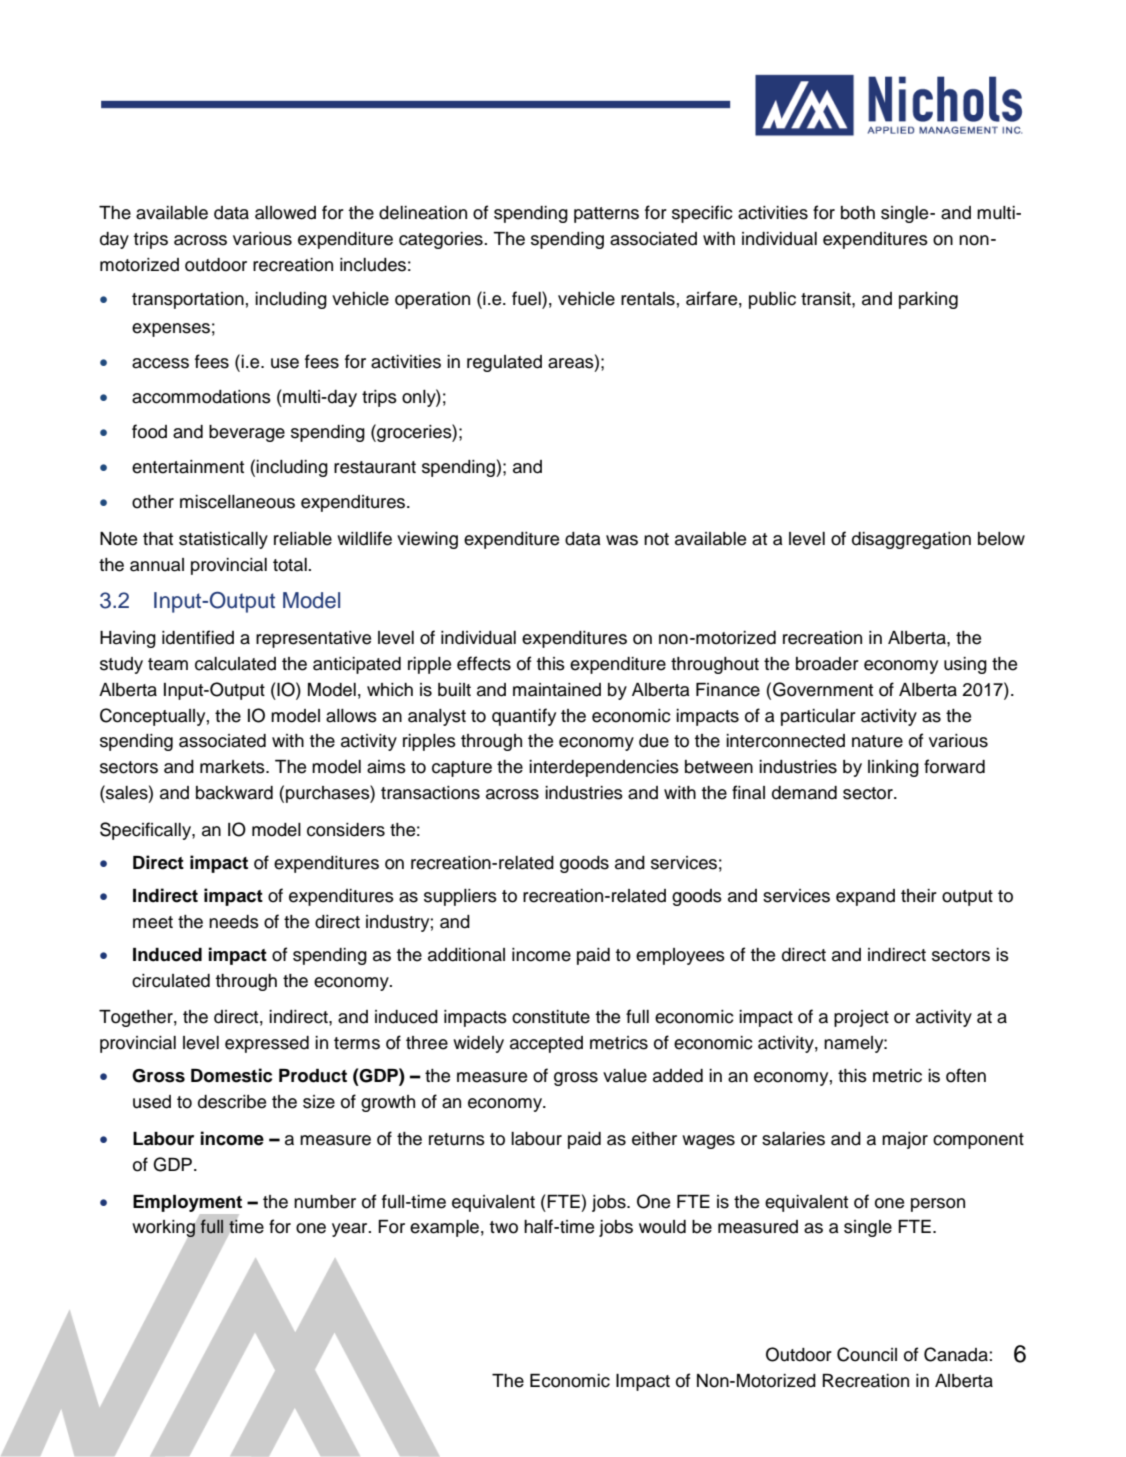 The image size is (1126, 1457). What do you see at coordinates (285, 213) in the screenshot?
I see `allowed` at bounding box center [285, 213].
